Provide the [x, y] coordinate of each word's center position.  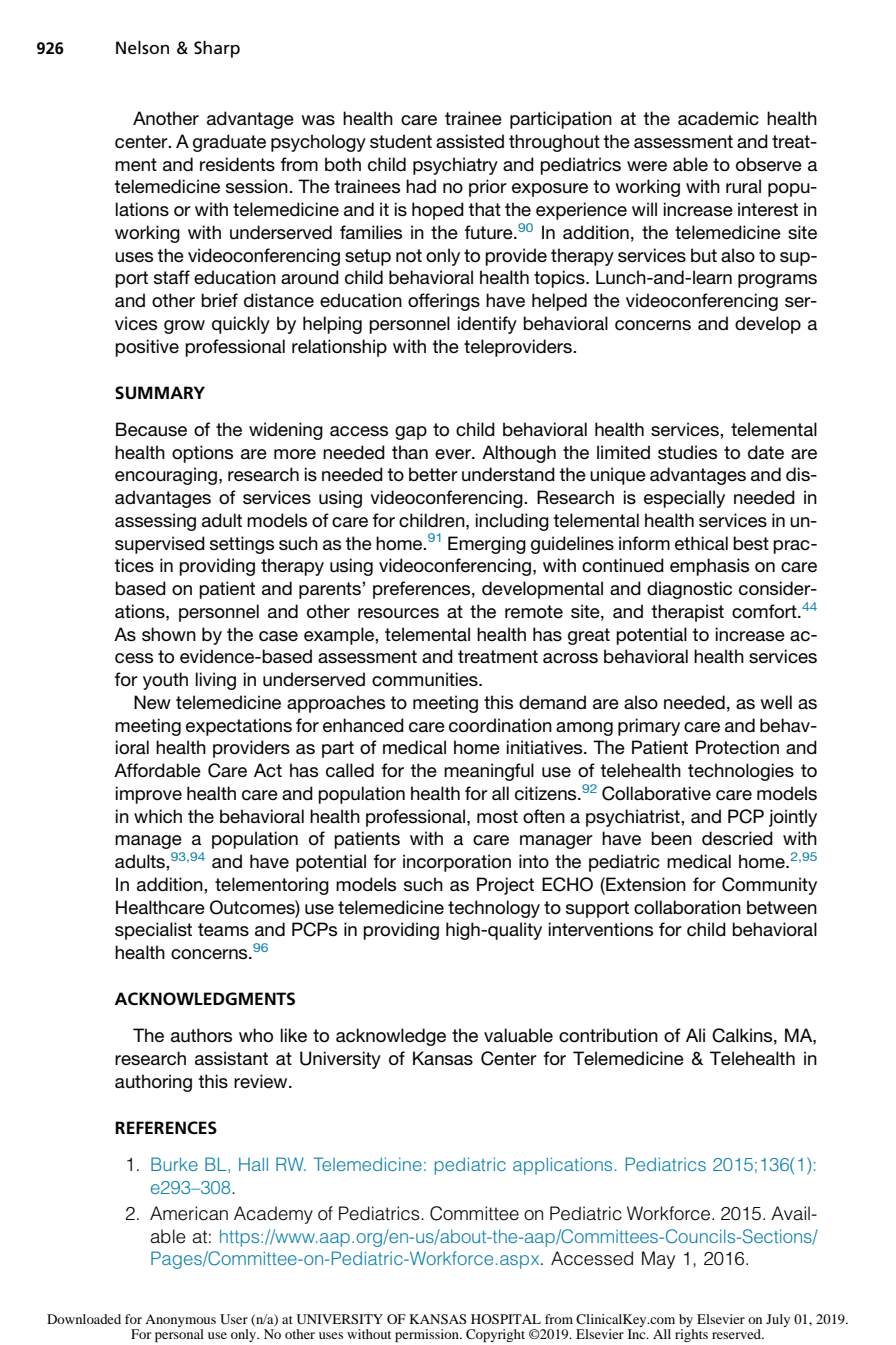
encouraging [166, 476]
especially [684, 499]
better [433, 474]
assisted [470, 141]
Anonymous [180, 1322]
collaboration [687, 907]
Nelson [142, 47]
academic [718, 118]
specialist [153, 931]
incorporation [457, 863]
